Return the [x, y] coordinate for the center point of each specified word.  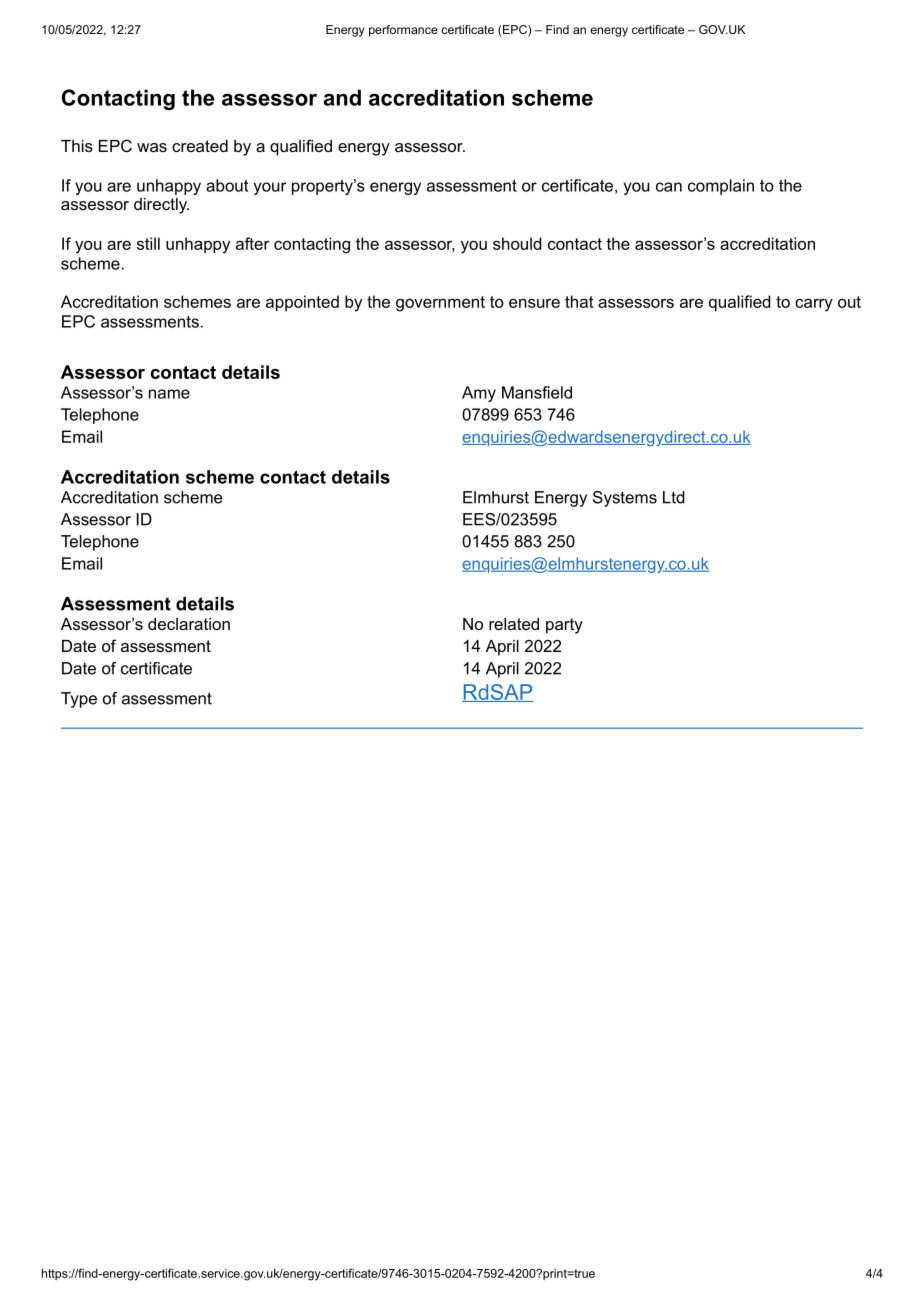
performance [403, 31]
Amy [479, 394]
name [169, 394]
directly [161, 206]
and [342, 97]
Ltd [674, 497]
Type [79, 700]
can [669, 187]
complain [721, 187]
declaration [189, 624]
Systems [625, 499]
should [517, 243]
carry [814, 305]
